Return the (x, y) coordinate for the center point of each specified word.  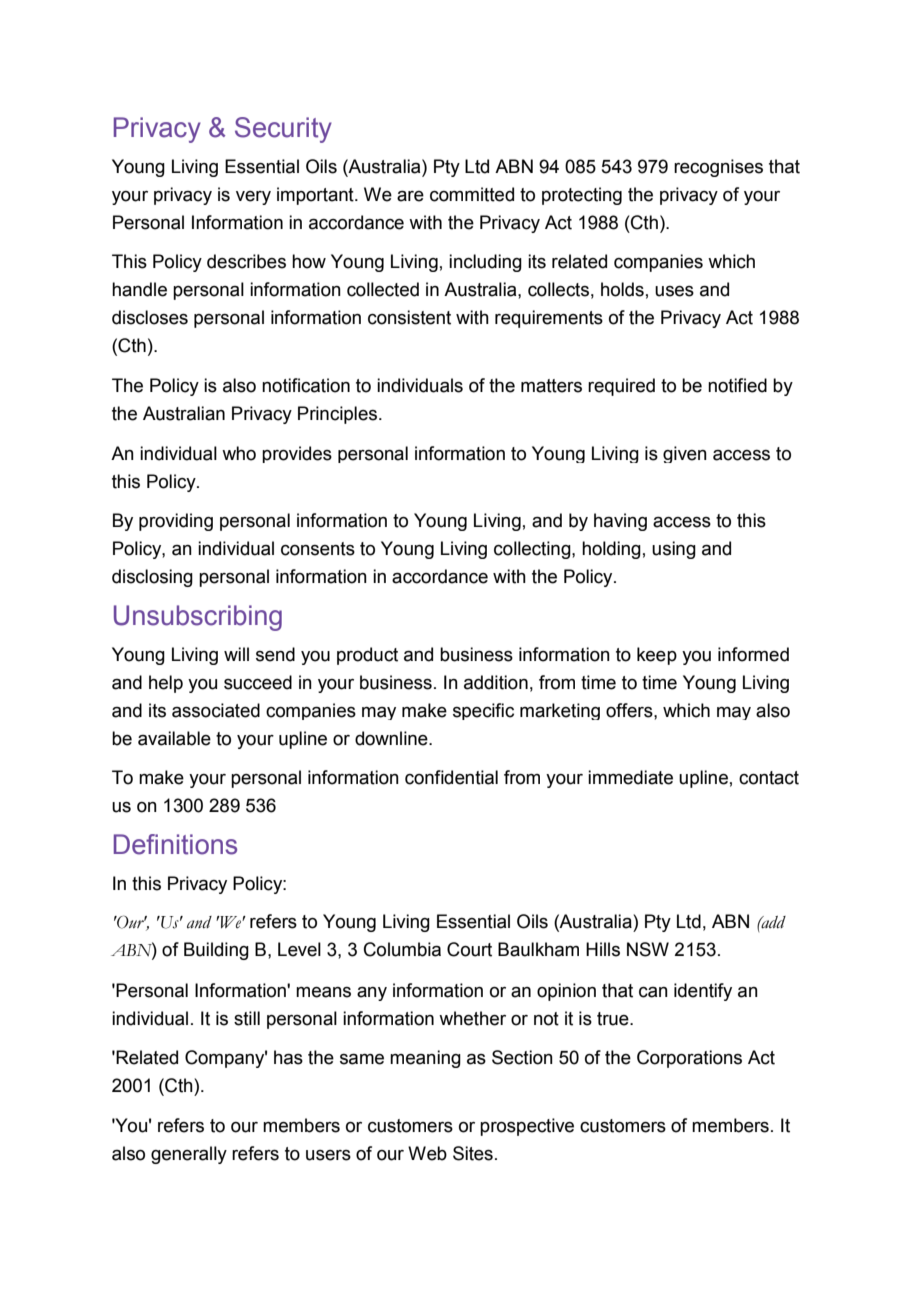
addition (496, 682)
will (236, 654)
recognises (718, 168)
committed (472, 194)
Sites (473, 1153)
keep (657, 656)
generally (189, 1155)
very (253, 198)
